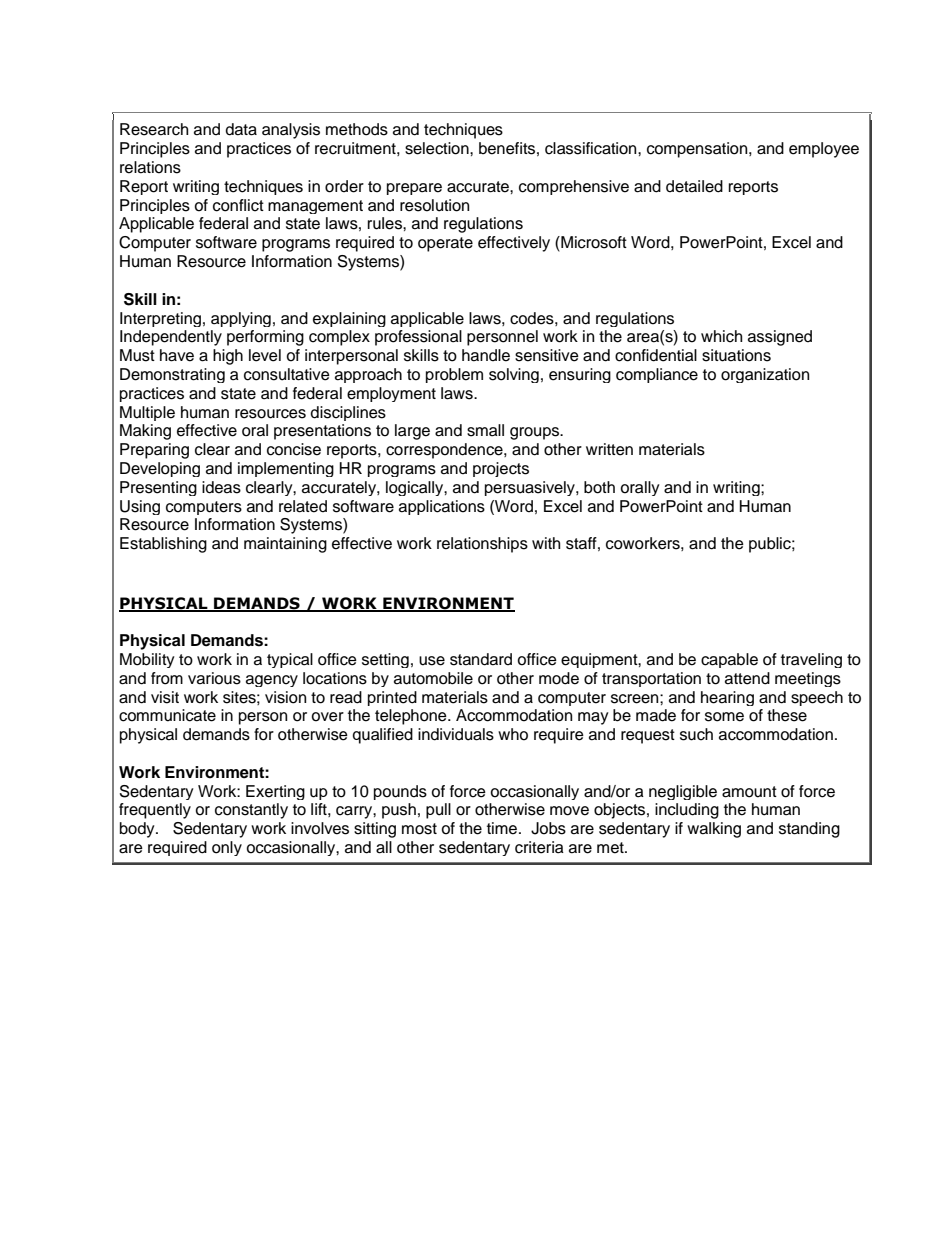  Describe the element at coordinates (721, 336) in the page. I see `which` at that location.
